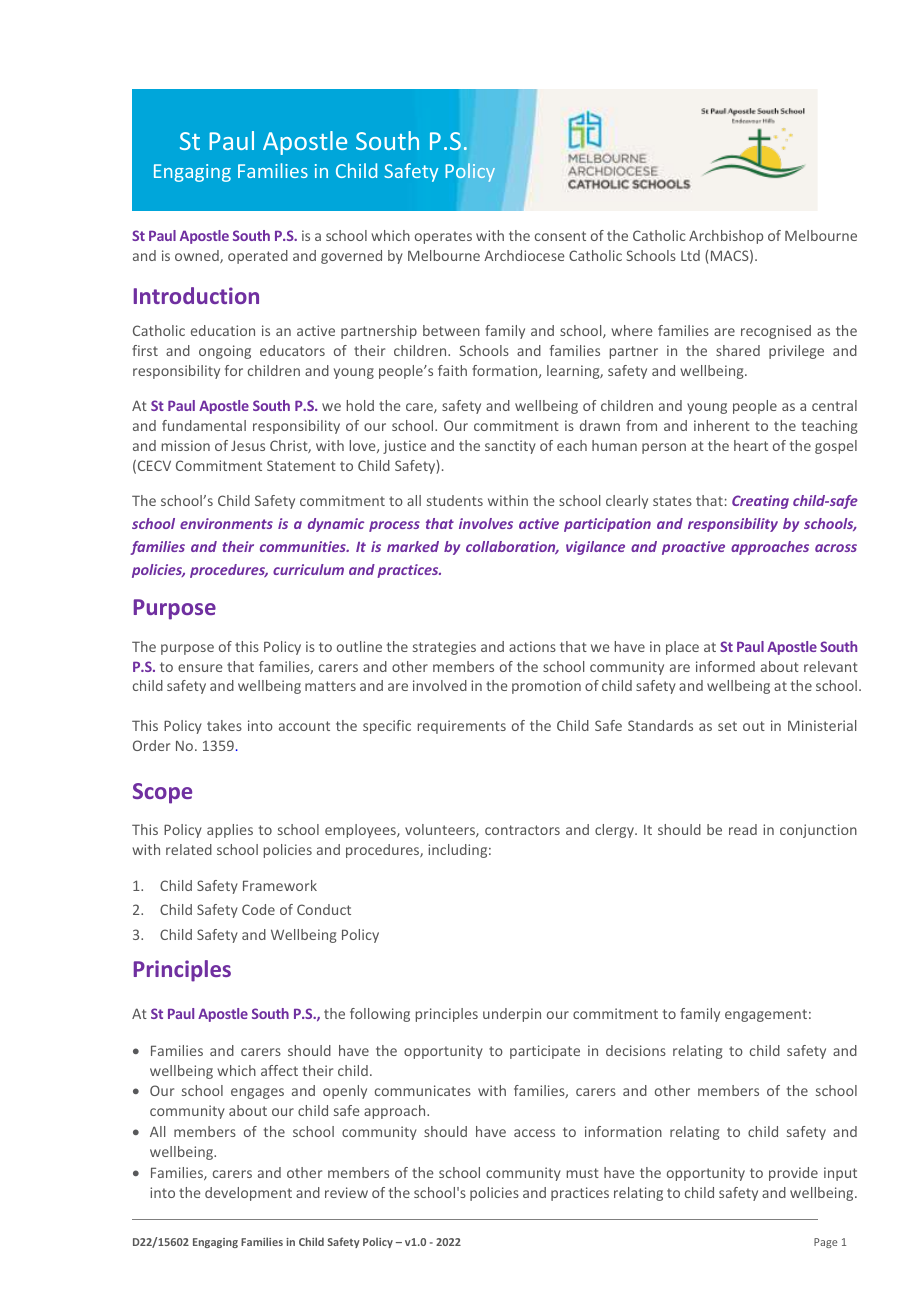 The image size is (924, 1308). What do you see at coordinates (522, 830) in the screenshot?
I see `contractors` at bounding box center [522, 830].
